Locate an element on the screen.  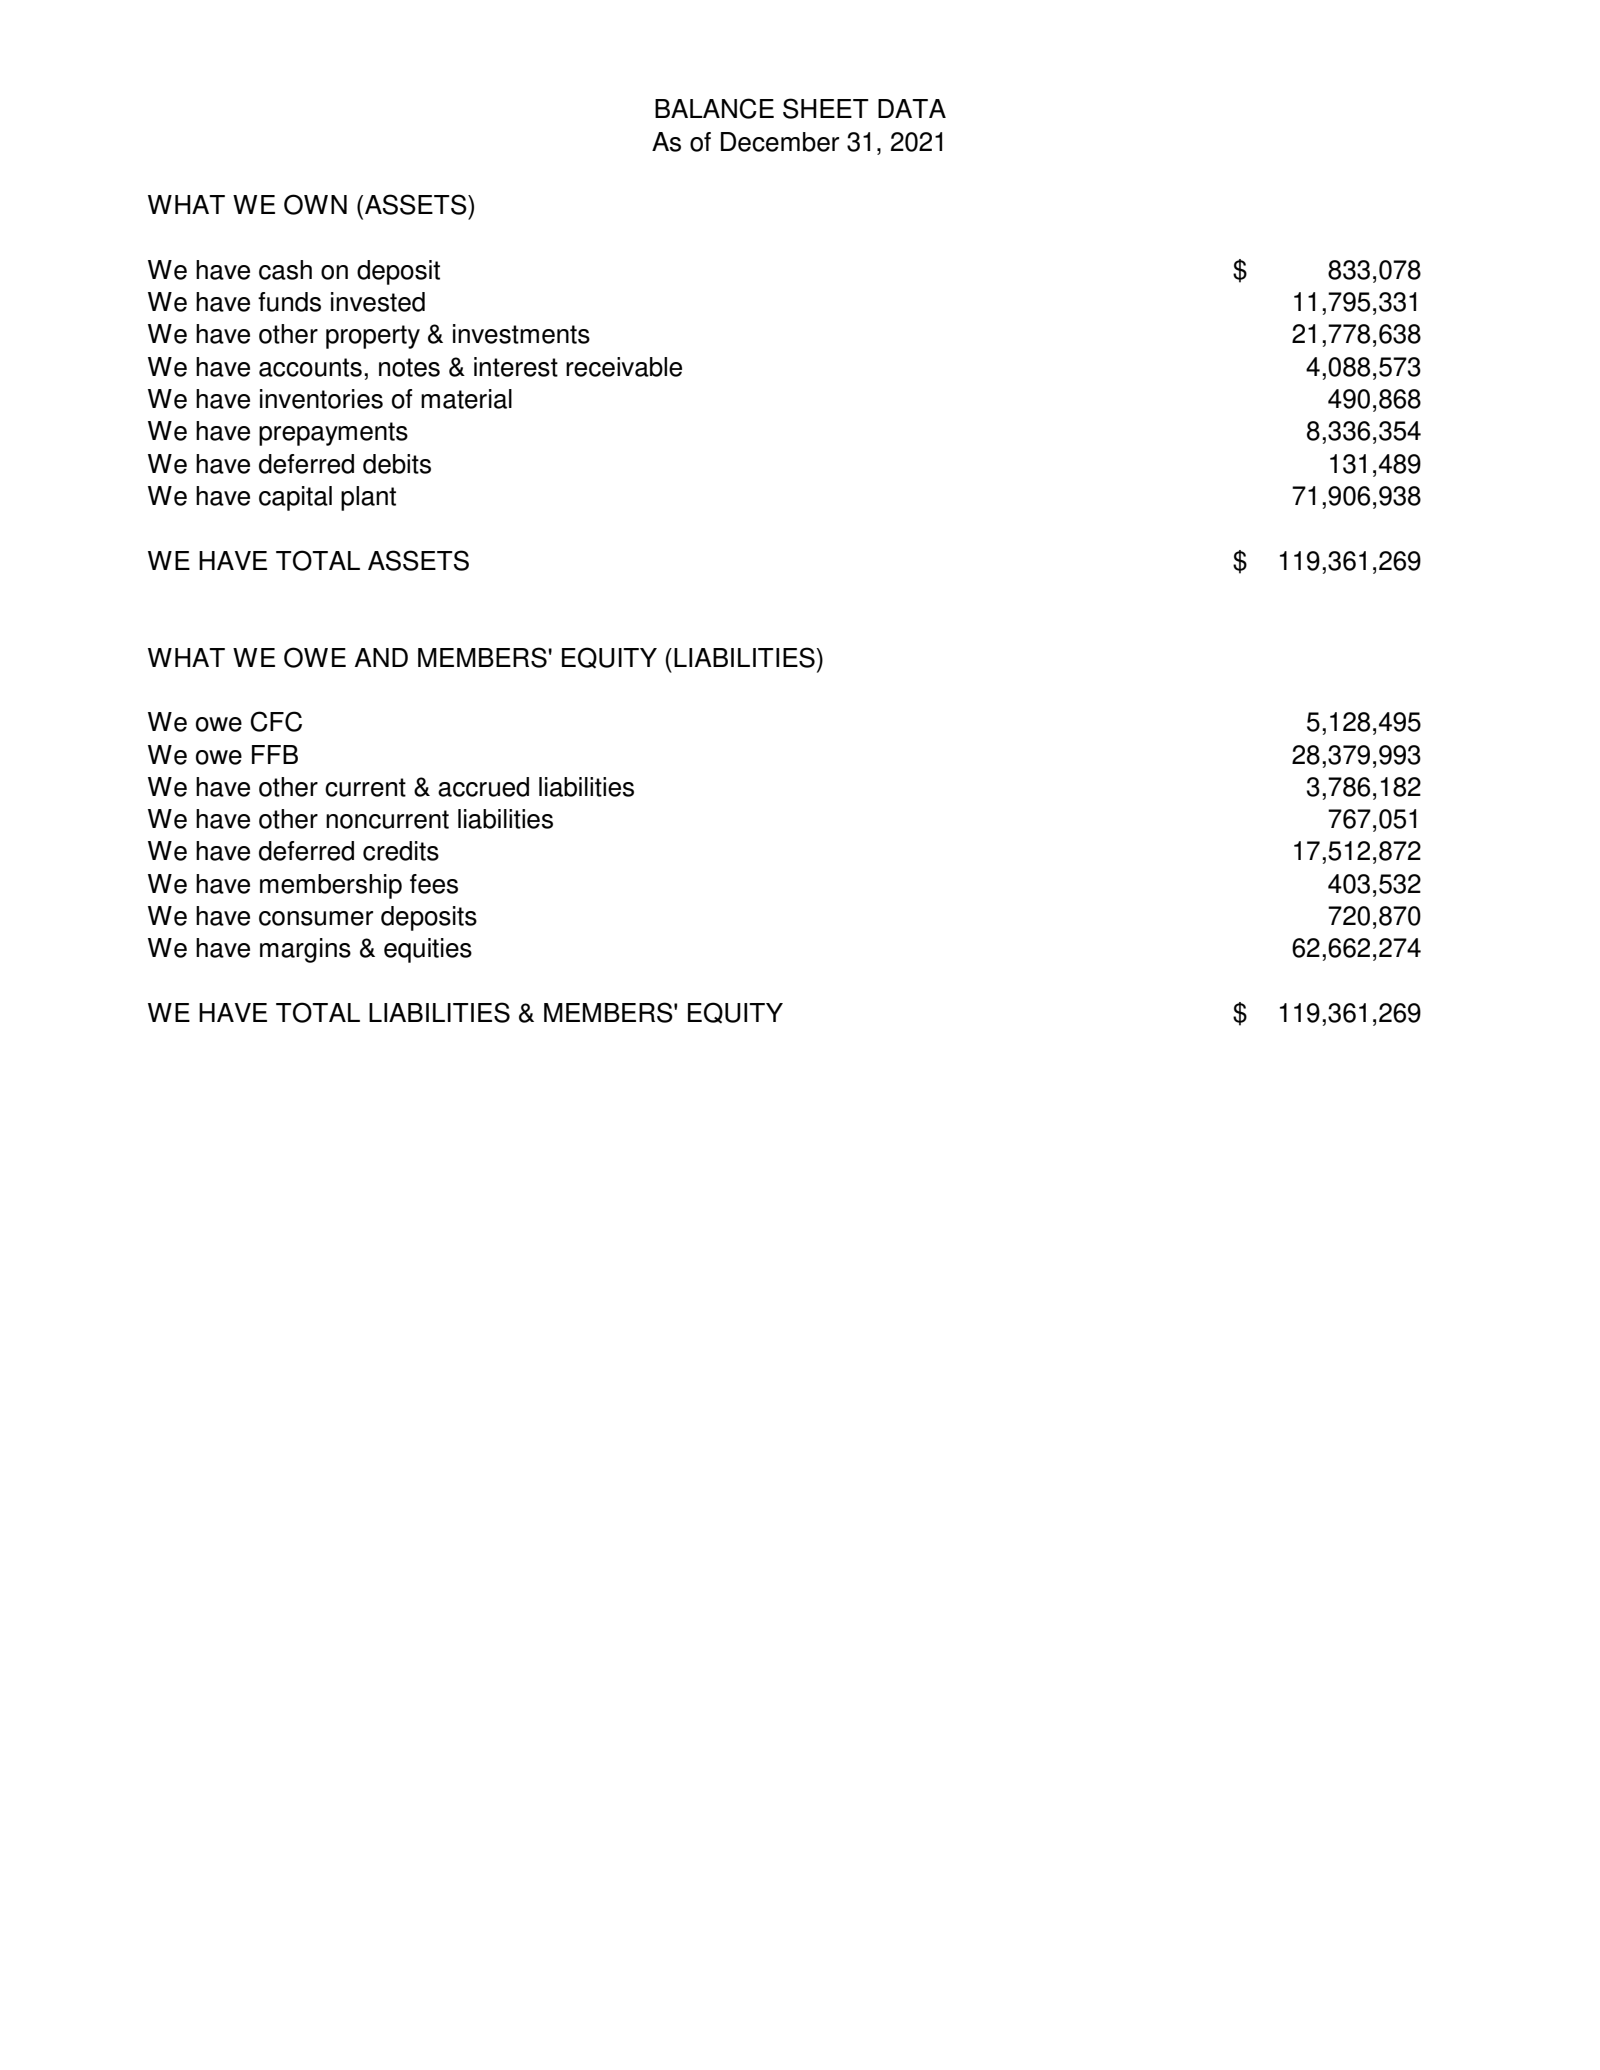
fees is located at coordinates (434, 884).
